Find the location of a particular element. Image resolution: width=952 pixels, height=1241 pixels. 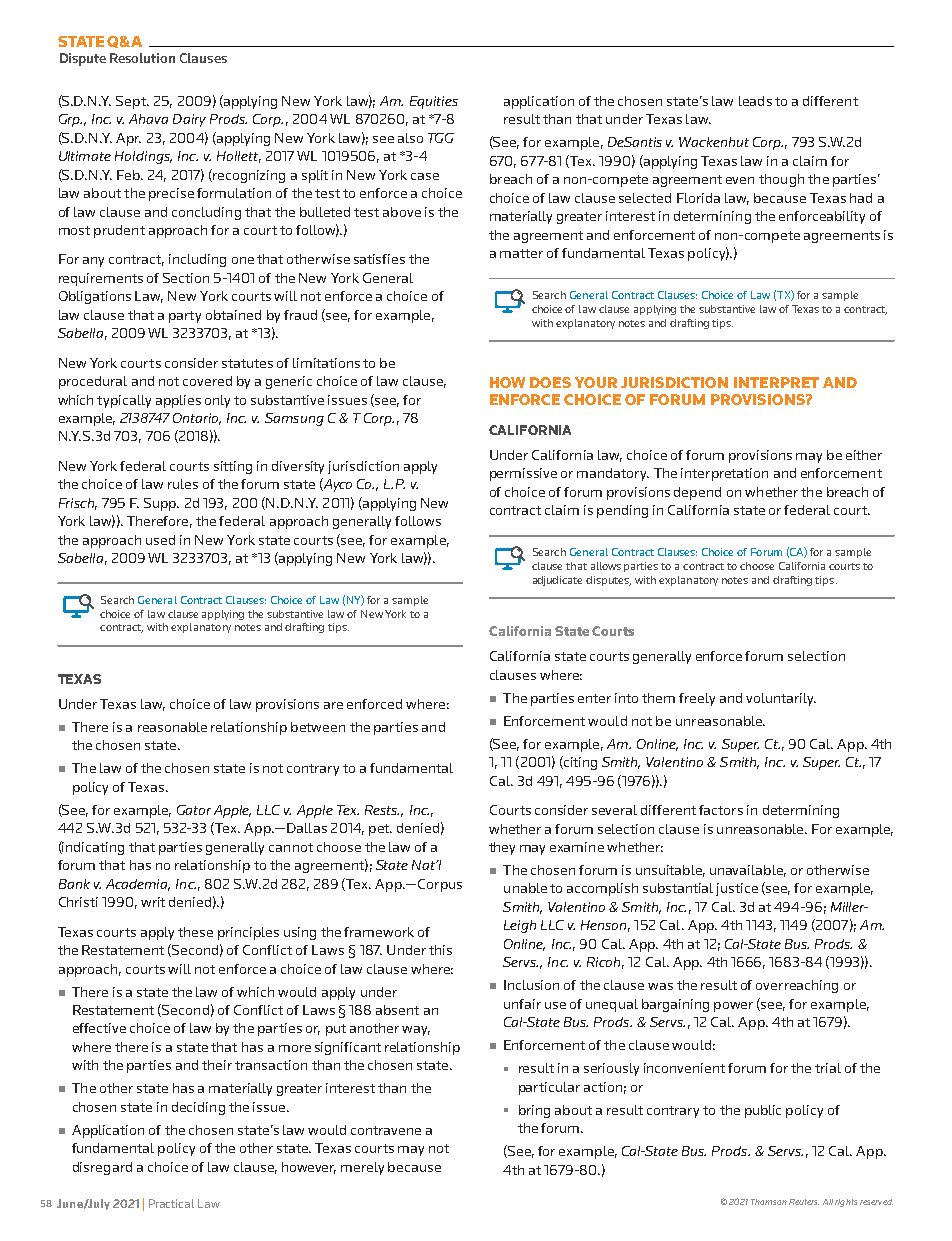

Sept is located at coordinates (132, 102).
